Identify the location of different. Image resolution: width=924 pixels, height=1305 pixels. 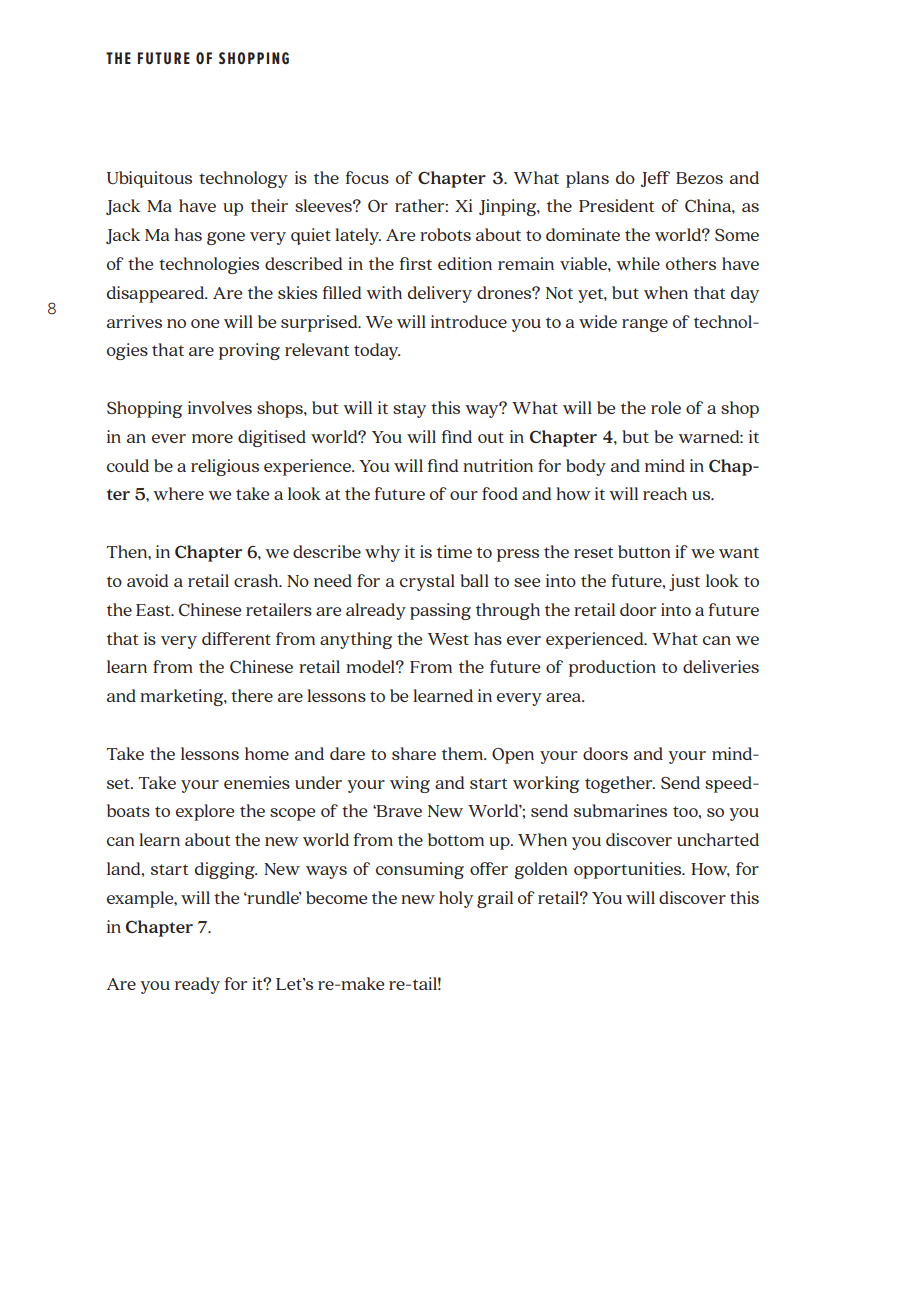
(236, 638).
